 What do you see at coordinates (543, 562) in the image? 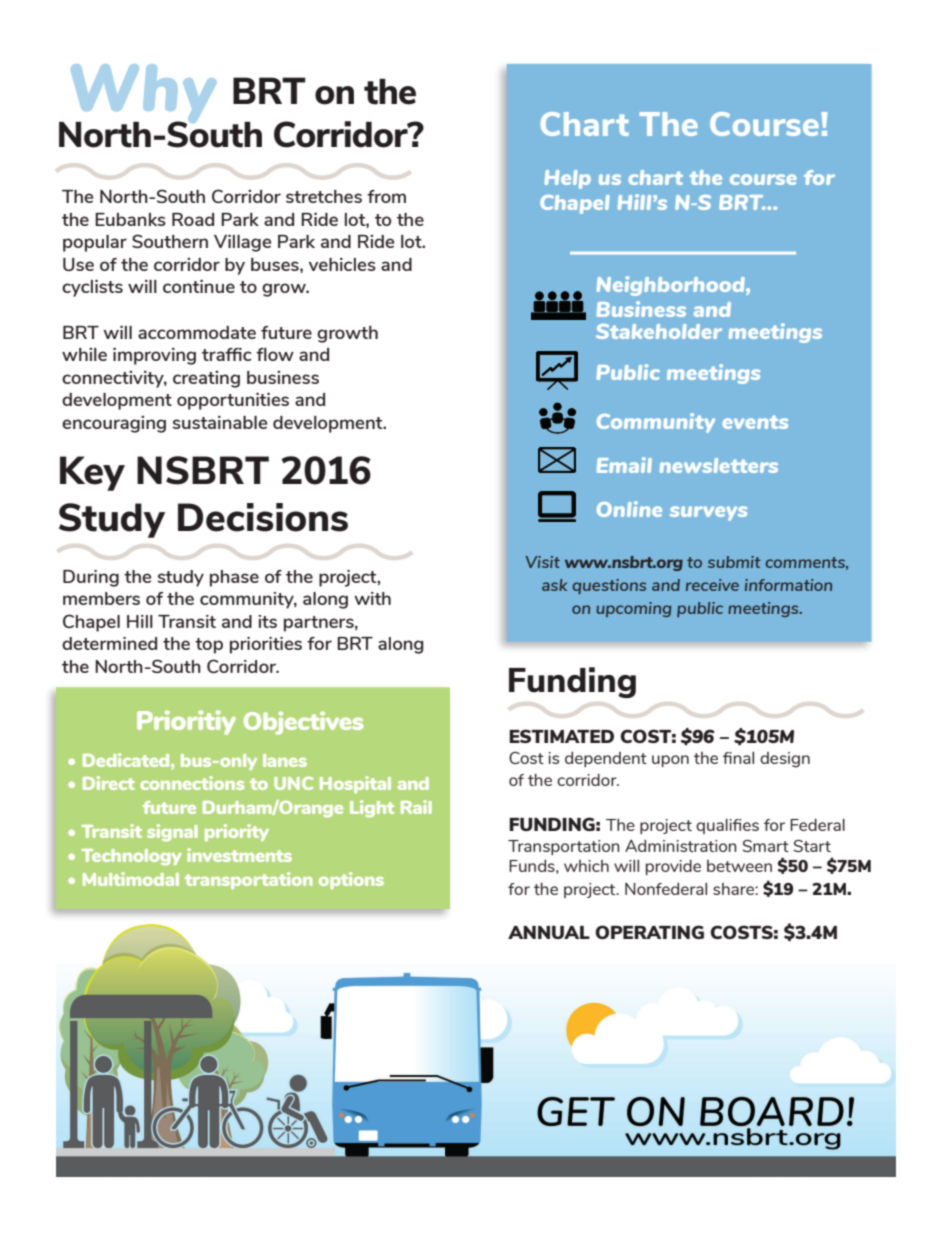
I see `Visit` at bounding box center [543, 562].
